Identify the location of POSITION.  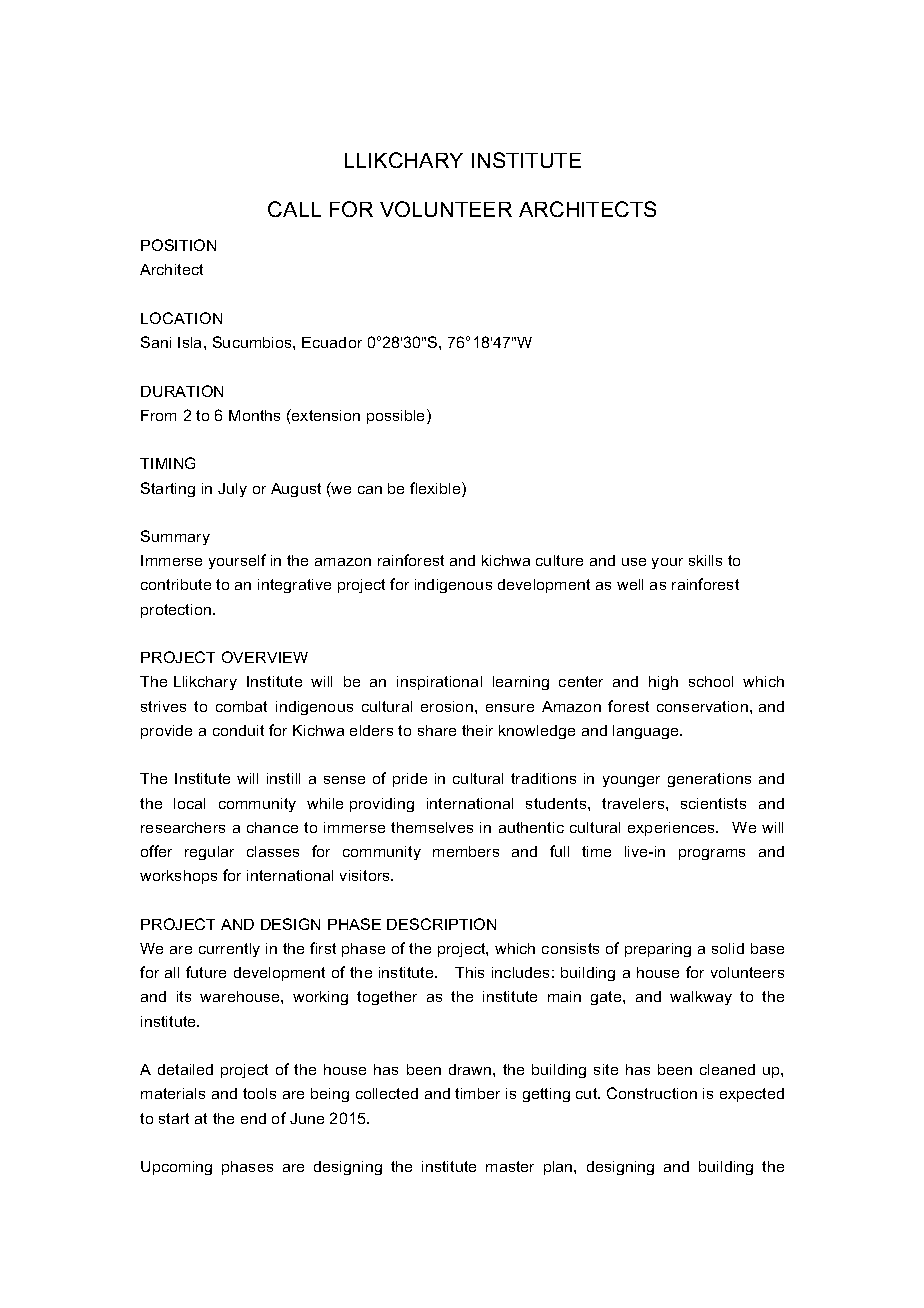
(178, 245).
